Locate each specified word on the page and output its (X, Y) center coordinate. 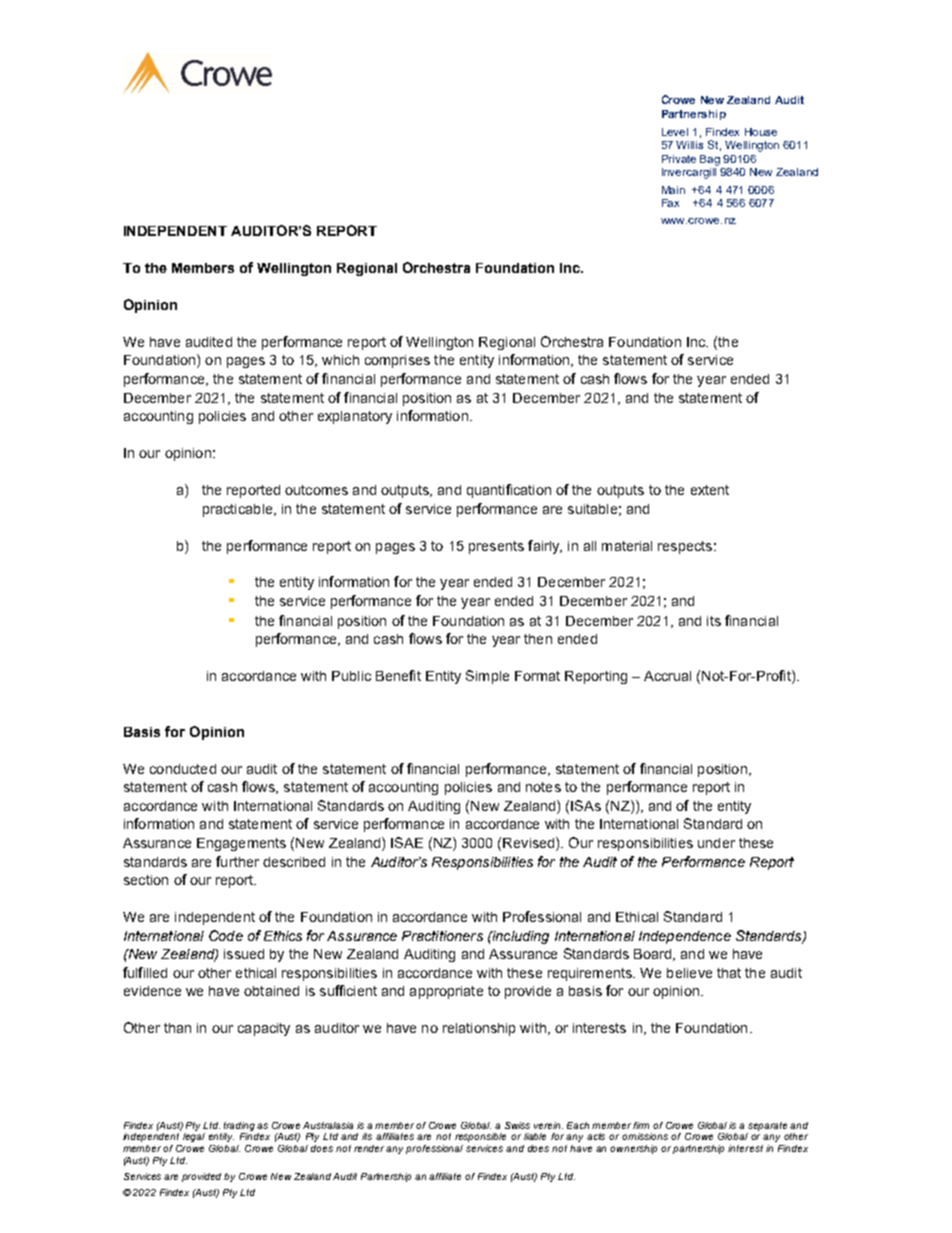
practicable (239, 510)
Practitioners (442, 936)
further (237, 861)
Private (679, 159)
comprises (397, 361)
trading (241, 1126)
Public (351, 676)
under (716, 843)
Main (673, 190)
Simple (487, 677)
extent (710, 490)
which (340, 360)
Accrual (667, 676)
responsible (480, 1137)
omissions (645, 1136)
